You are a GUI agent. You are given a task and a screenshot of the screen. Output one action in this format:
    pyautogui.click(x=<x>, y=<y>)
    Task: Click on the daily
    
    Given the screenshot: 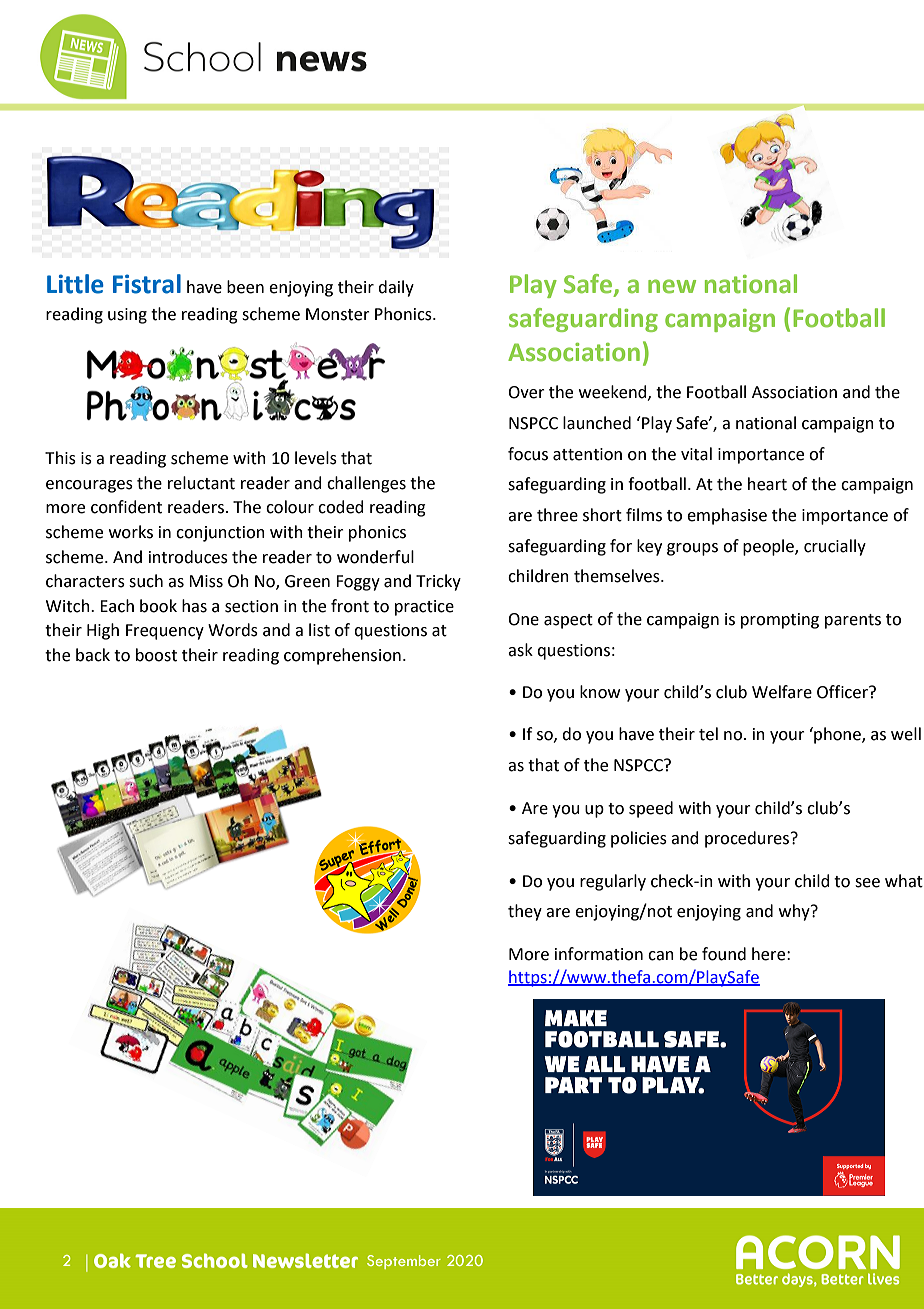 What is the action you would take?
    pyautogui.click(x=396, y=288)
